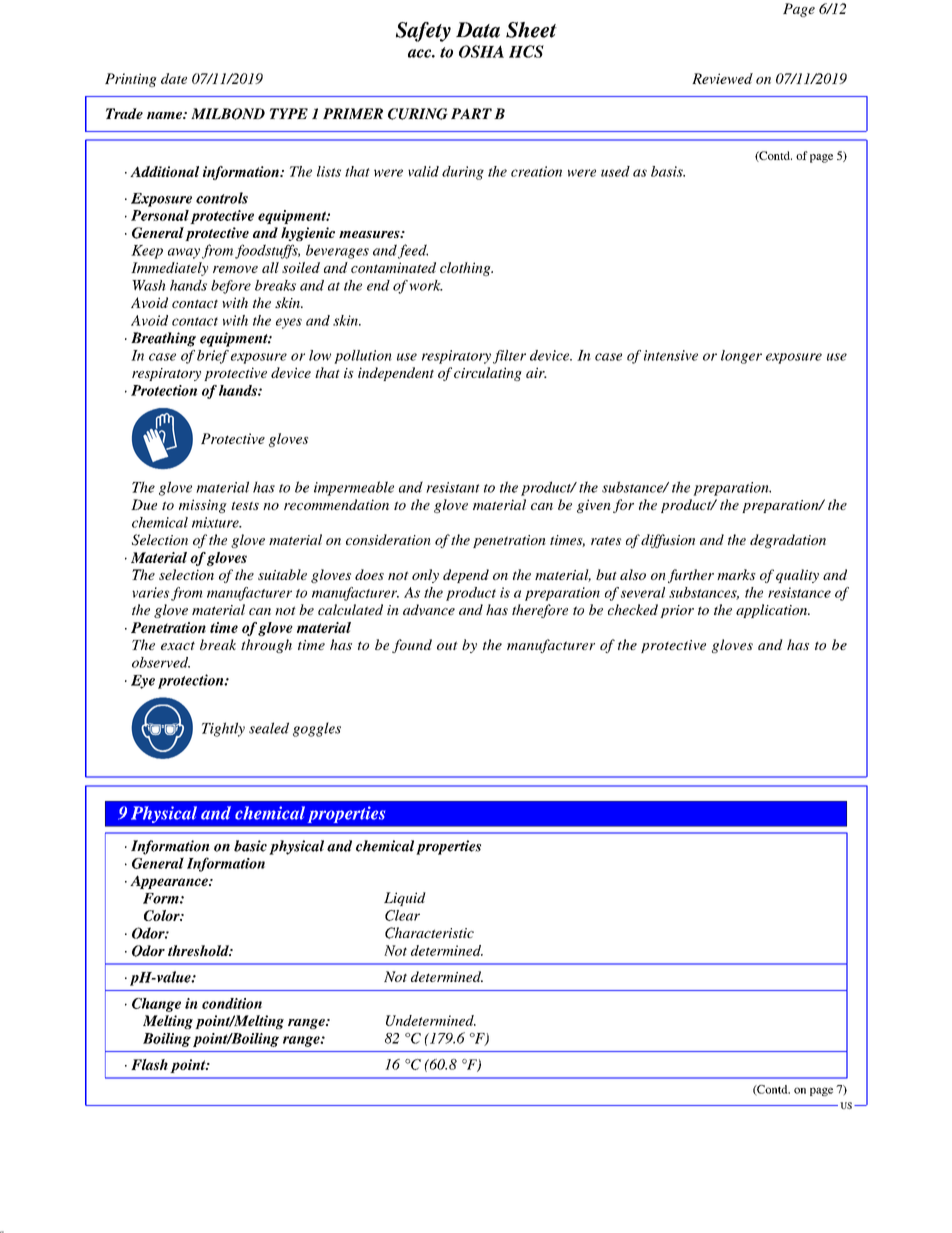 The image size is (952, 1233). What do you see at coordinates (223, 729) in the page?
I see `Tightly` at bounding box center [223, 729].
